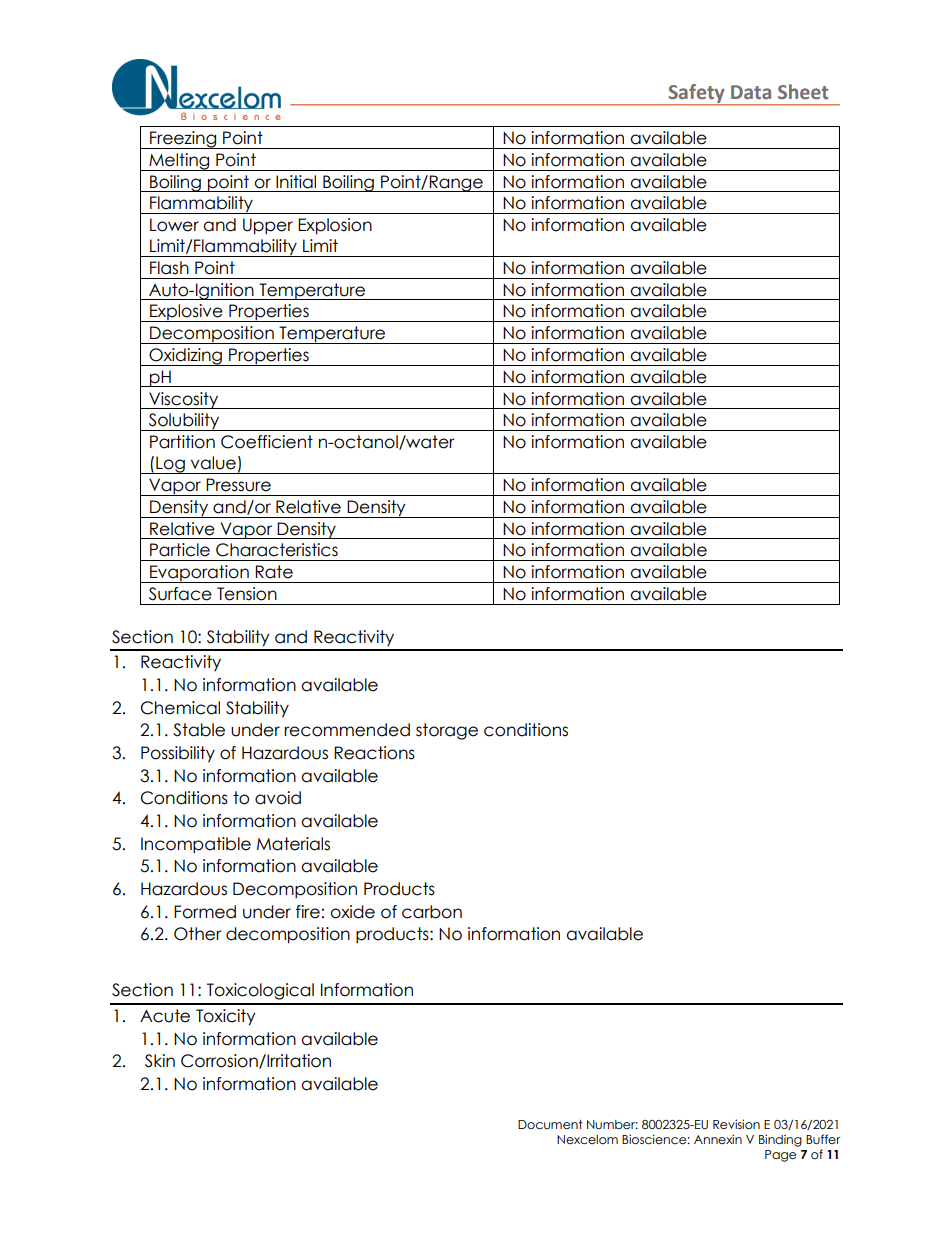 This screenshot has height=1233, width=952. I want to click on carbon, so click(432, 912).
